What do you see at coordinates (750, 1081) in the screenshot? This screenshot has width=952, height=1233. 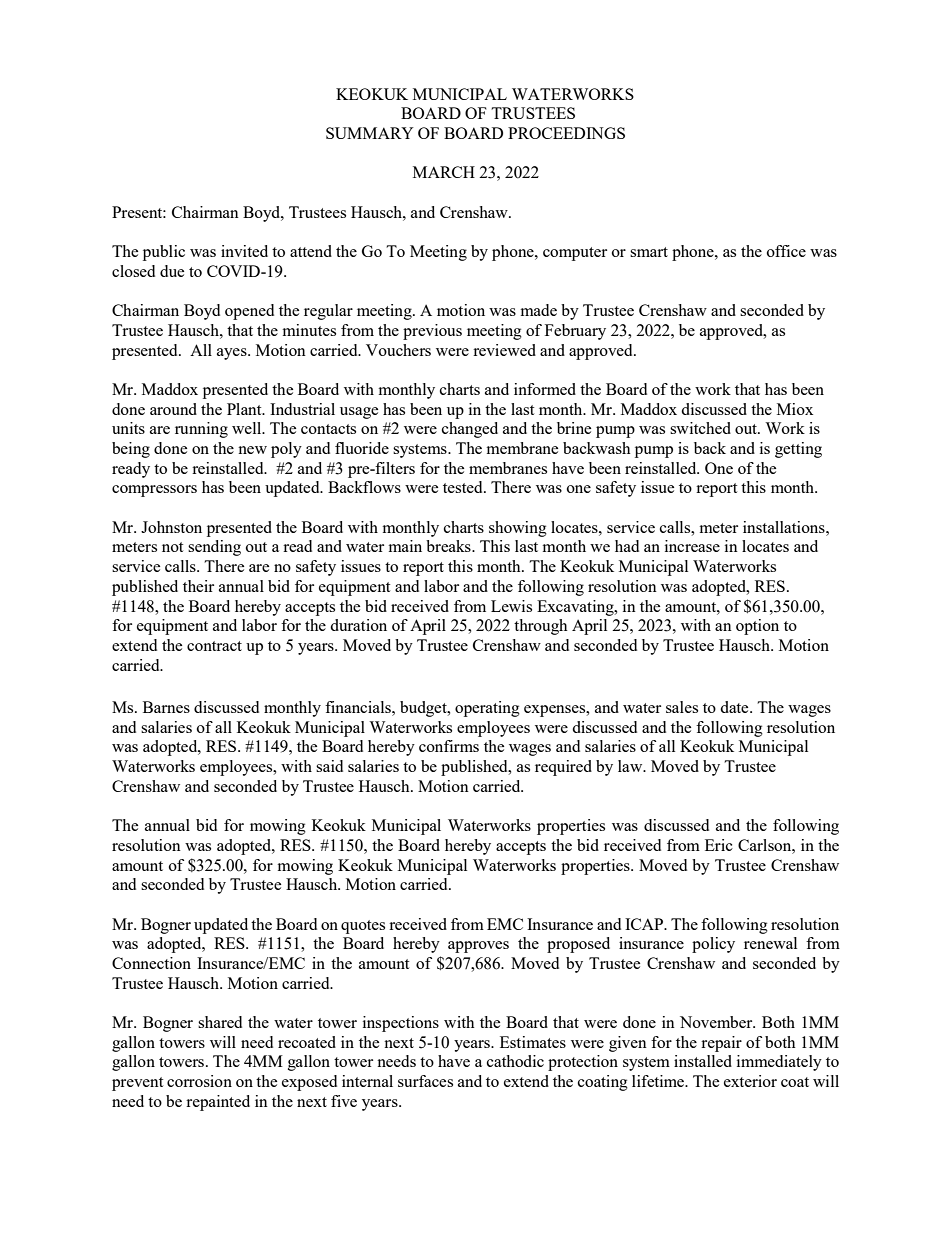 I see `exterior` at bounding box center [750, 1081].
